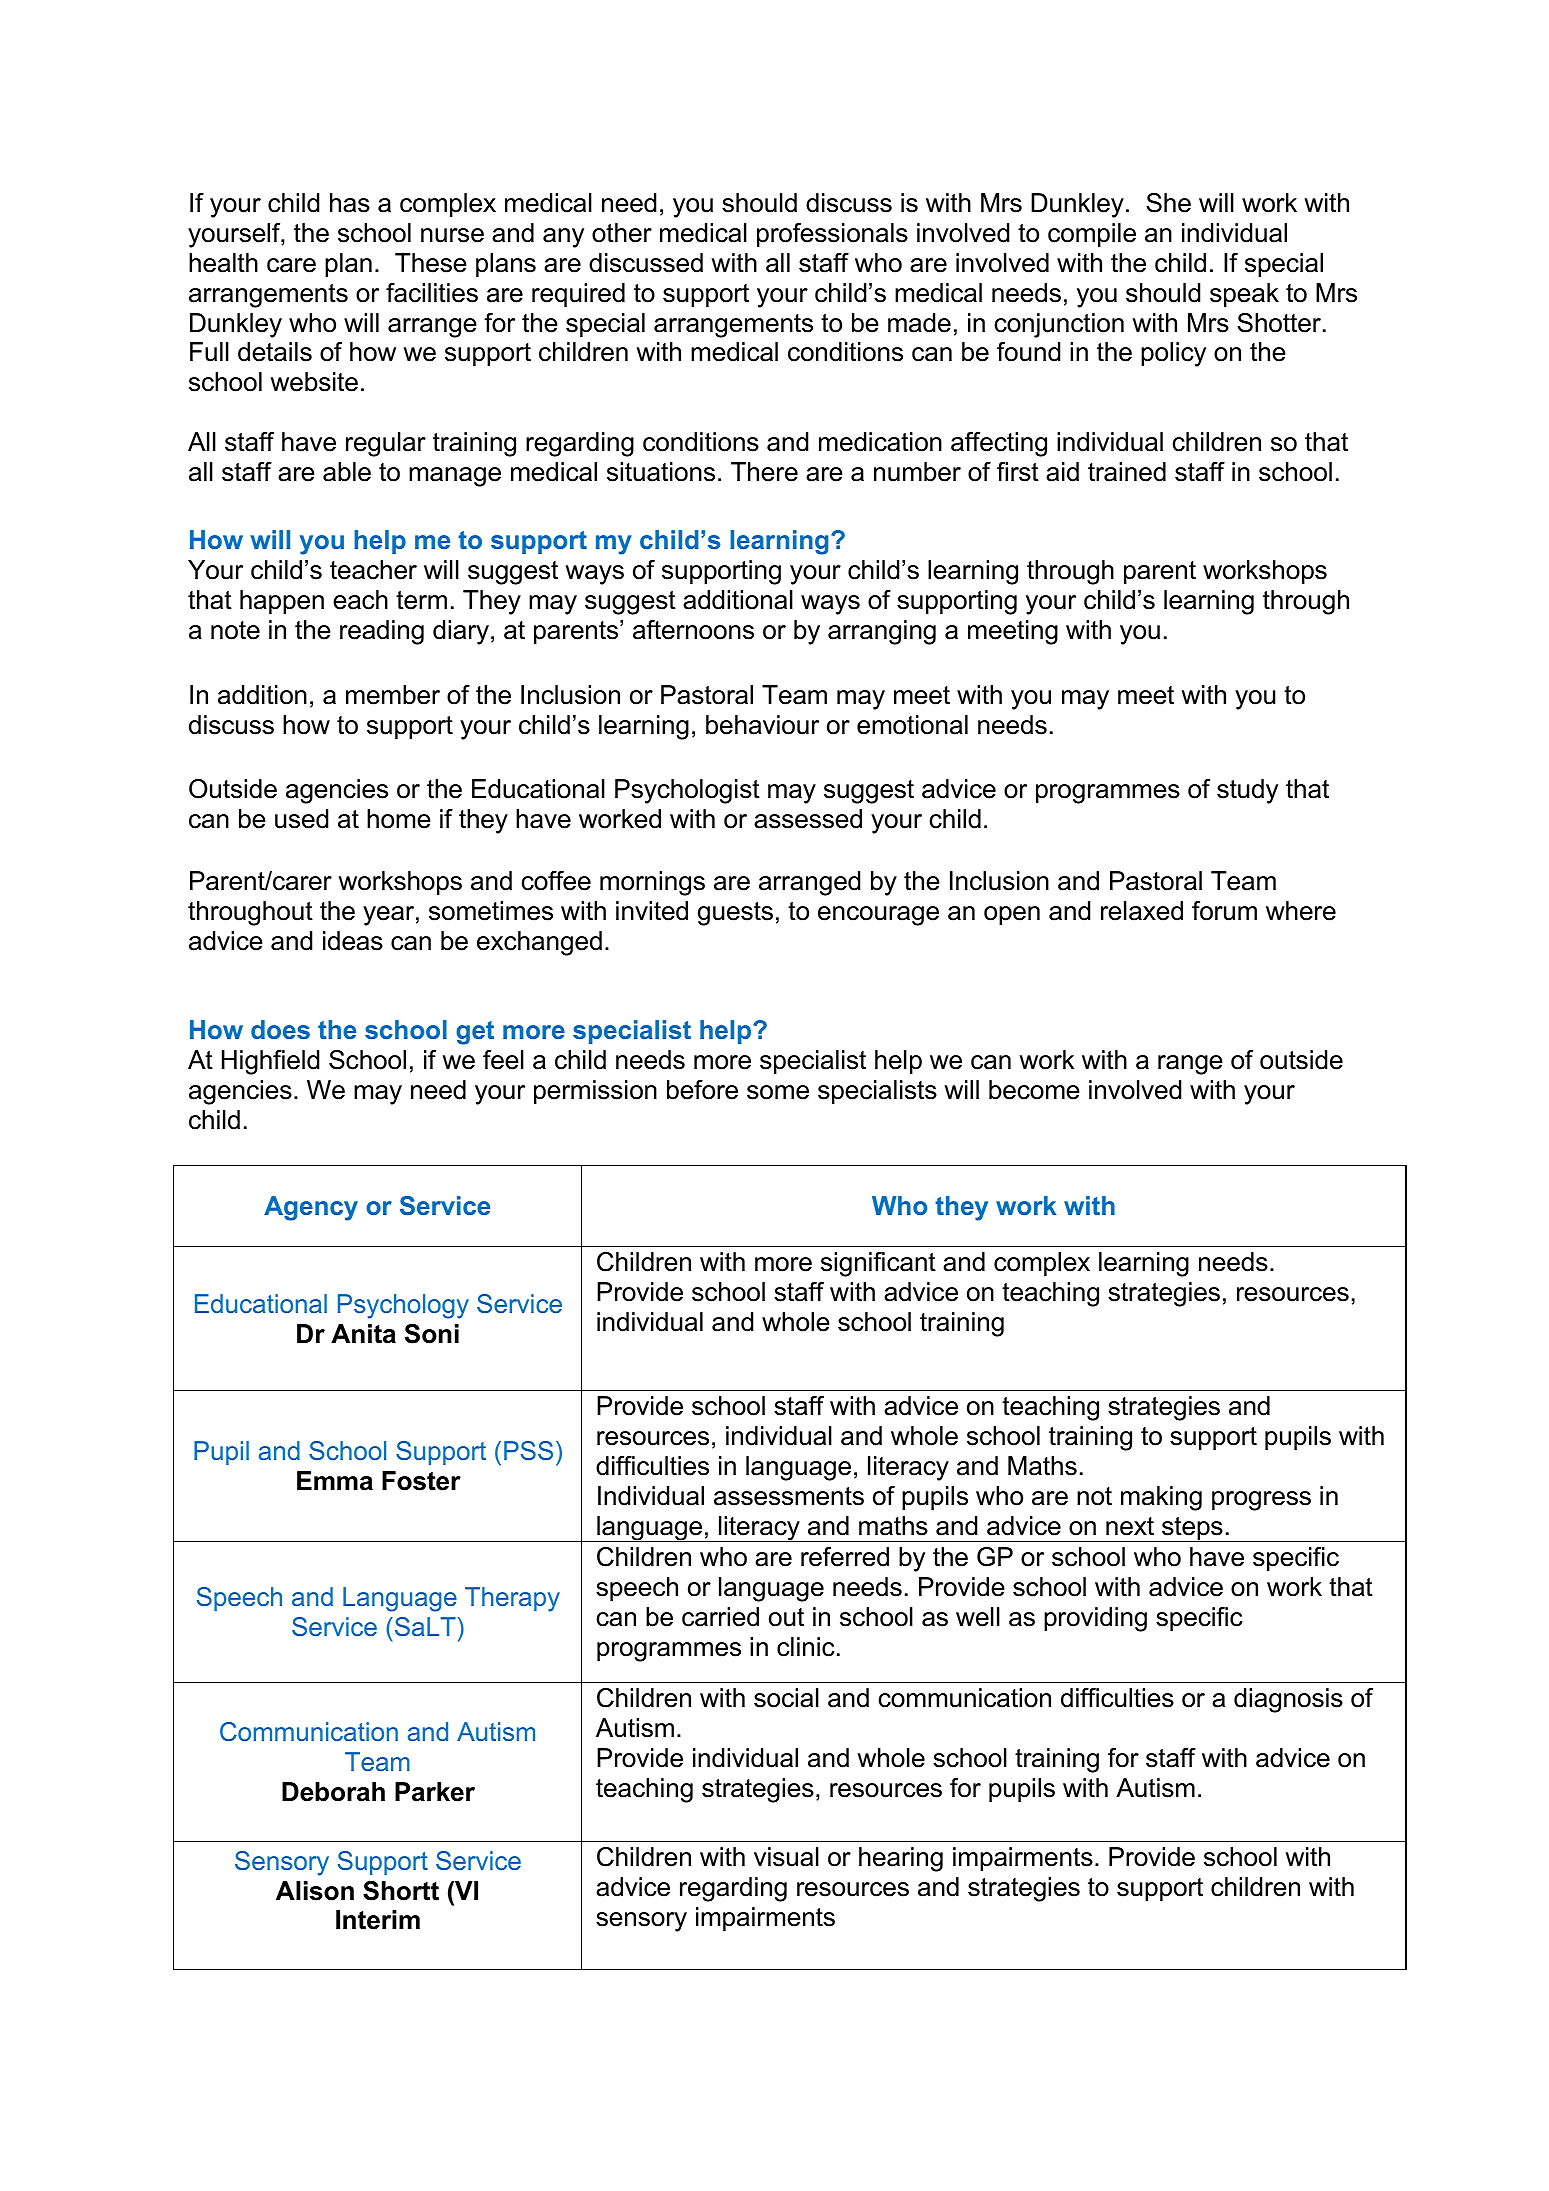  What do you see at coordinates (353, 941) in the image?
I see `ideas` at bounding box center [353, 941].
